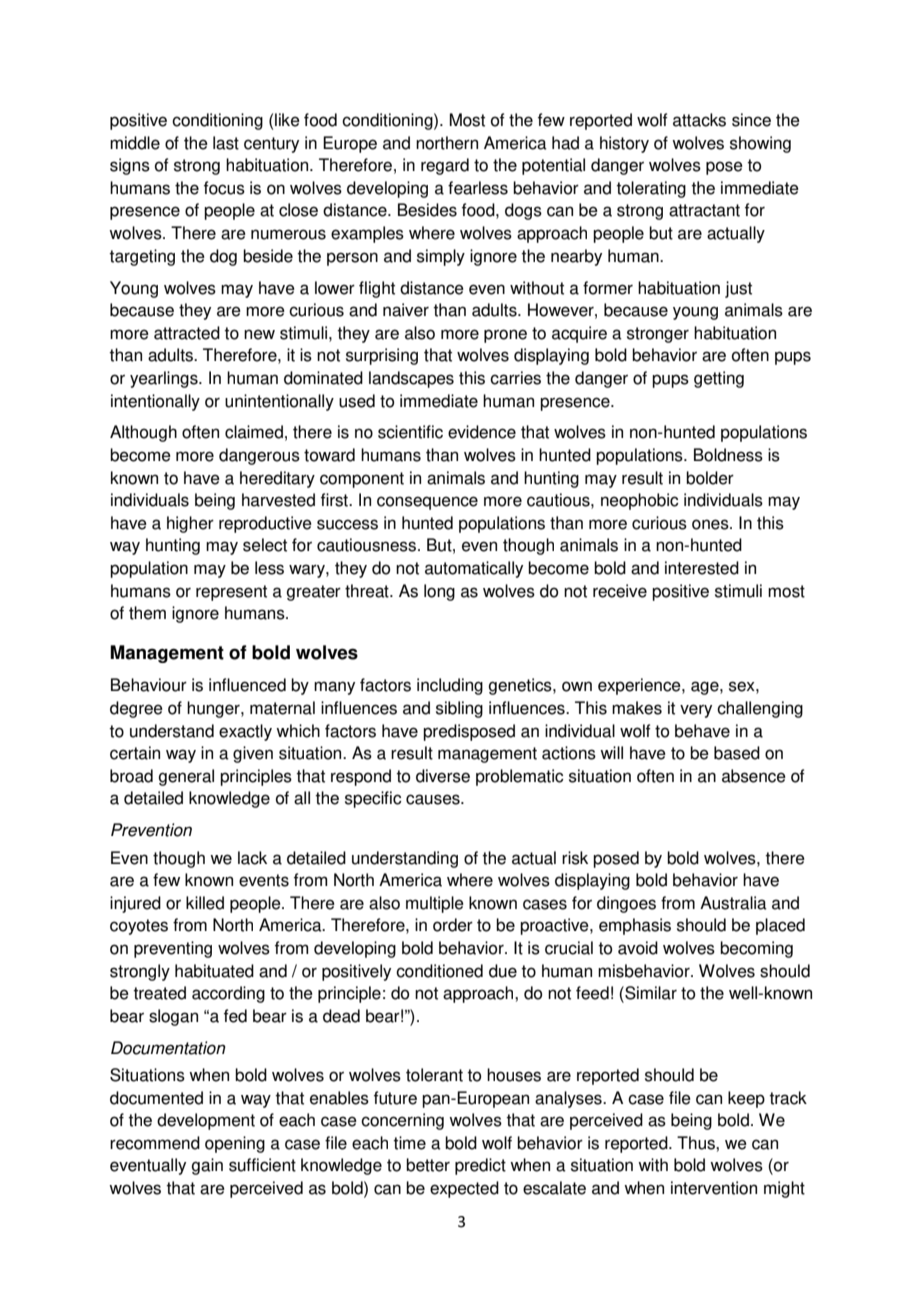 The image size is (924, 1308). What do you see at coordinates (190, 524) in the page?
I see `higher` at bounding box center [190, 524].
